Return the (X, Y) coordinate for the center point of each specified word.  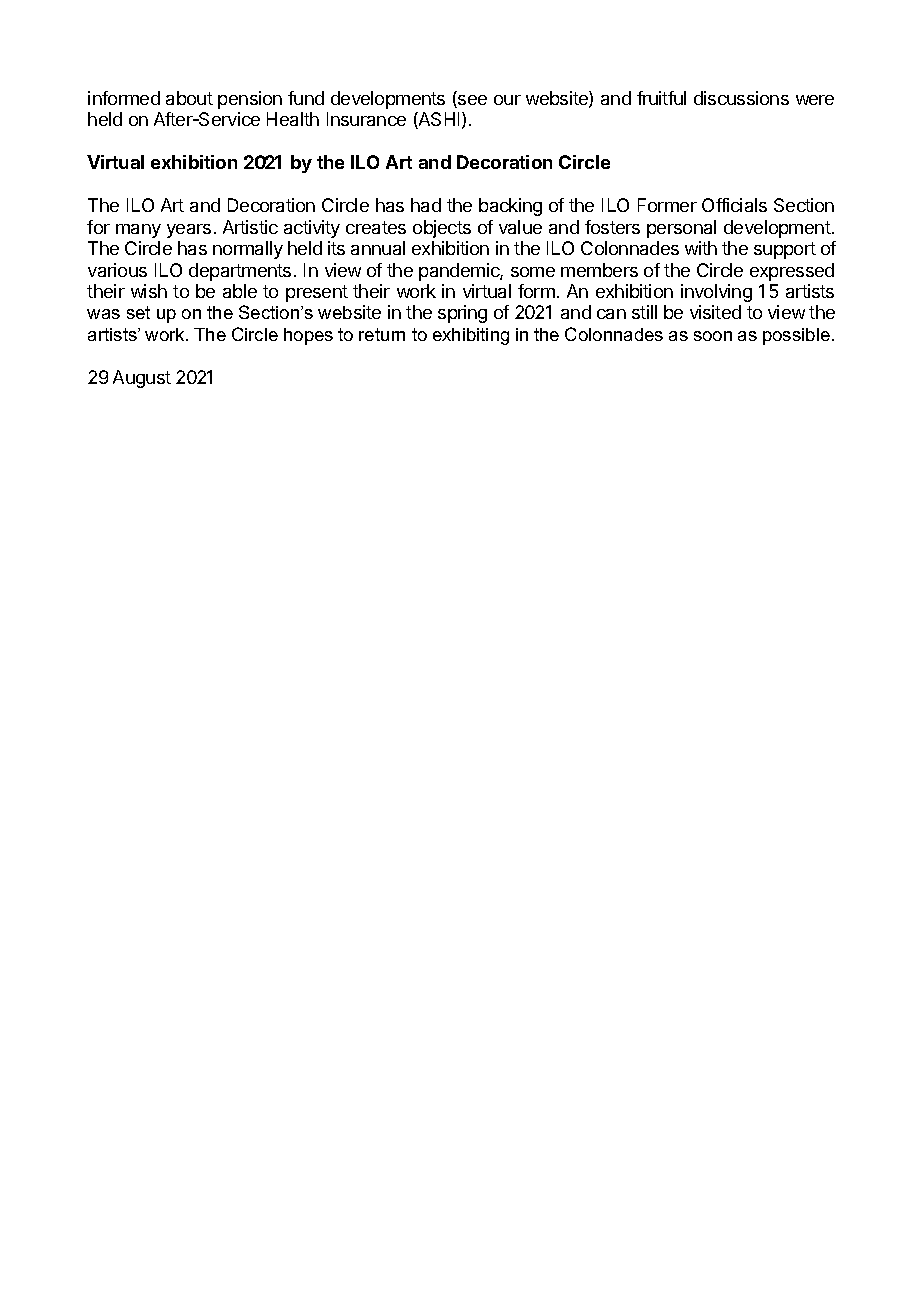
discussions (741, 98)
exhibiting (471, 336)
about (189, 98)
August (142, 379)
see (471, 101)
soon (713, 336)
